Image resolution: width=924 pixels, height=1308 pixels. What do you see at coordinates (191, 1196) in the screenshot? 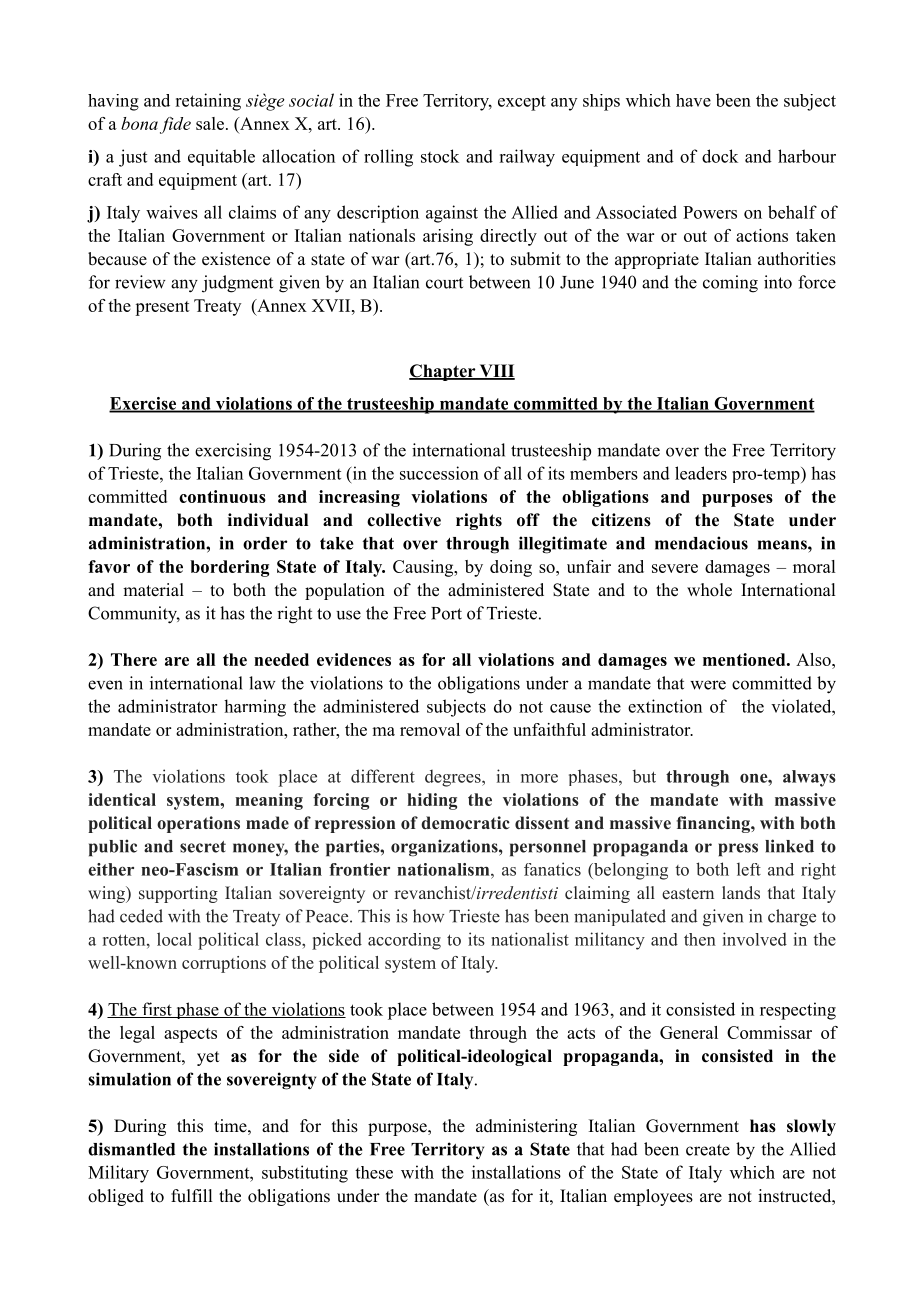
I see `fulfill` at bounding box center [191, 1196].
